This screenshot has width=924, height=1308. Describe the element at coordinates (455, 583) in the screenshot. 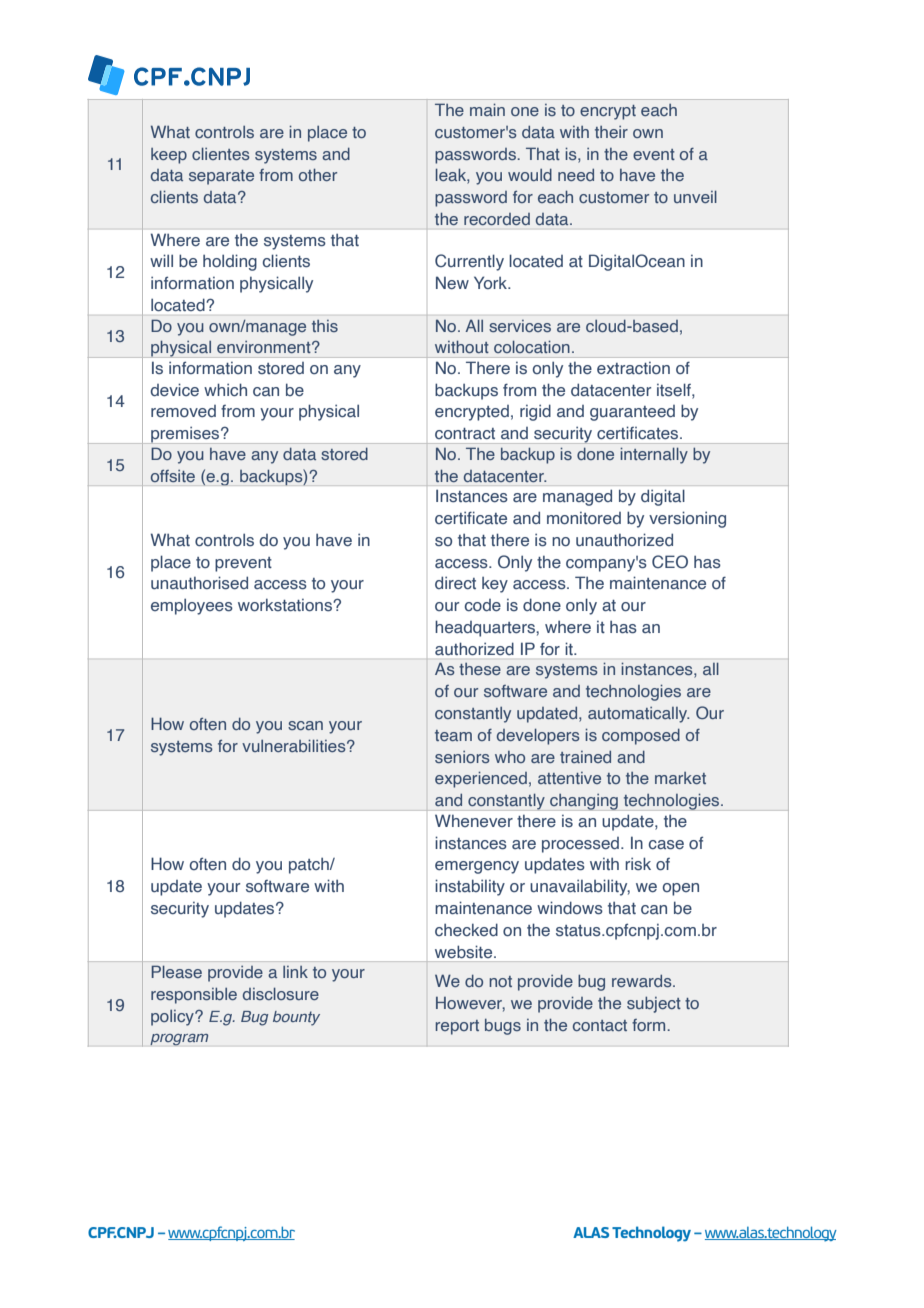

I see `direct` at that location.
